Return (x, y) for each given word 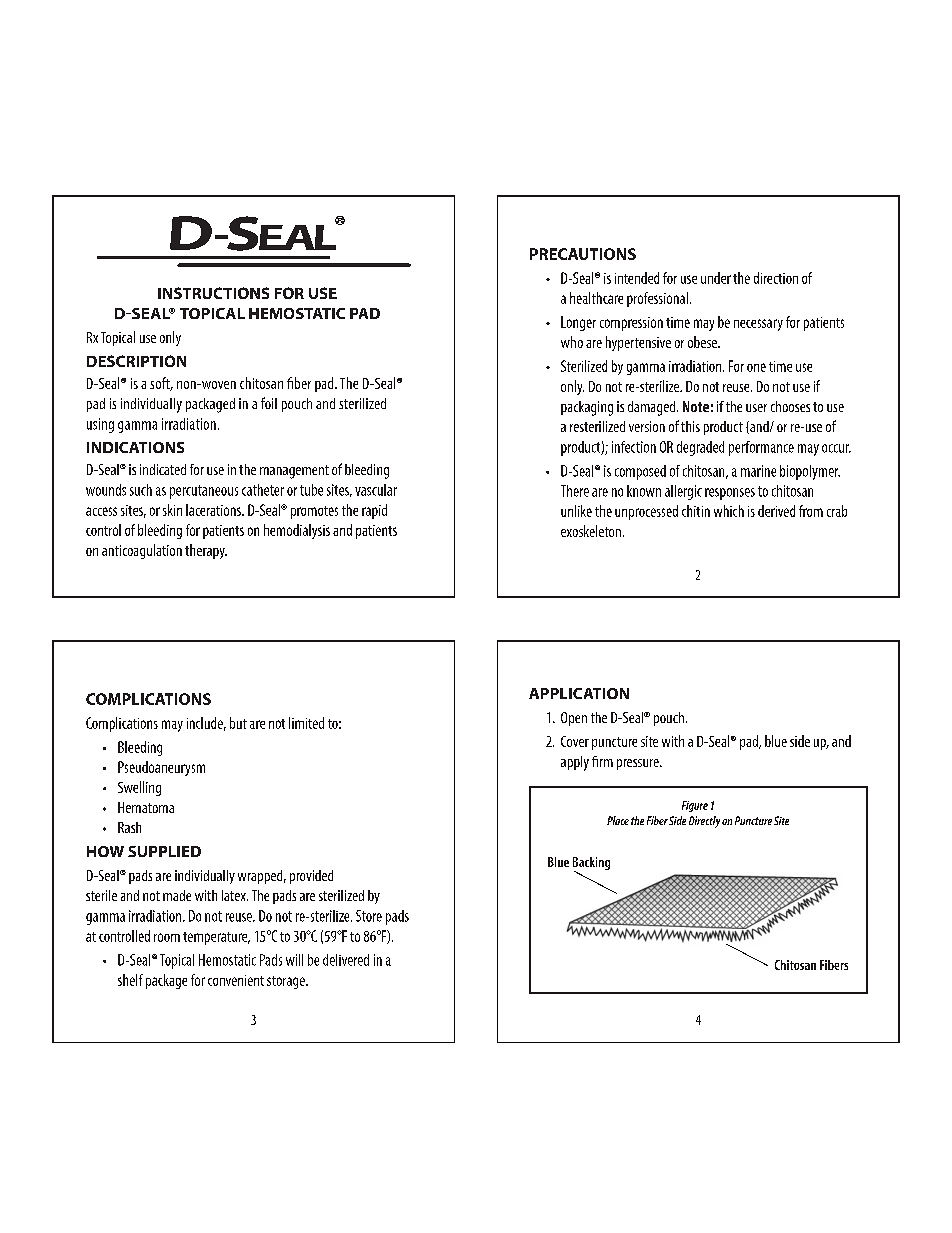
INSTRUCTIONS (213, 293)
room (167, 937)
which (729, 511)
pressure (639, 764)
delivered (346, 960)
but (238, 723)
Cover (575, 741)
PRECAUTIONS (583, 254)
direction (776, 278)
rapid (374, 511)
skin (172, 510)
